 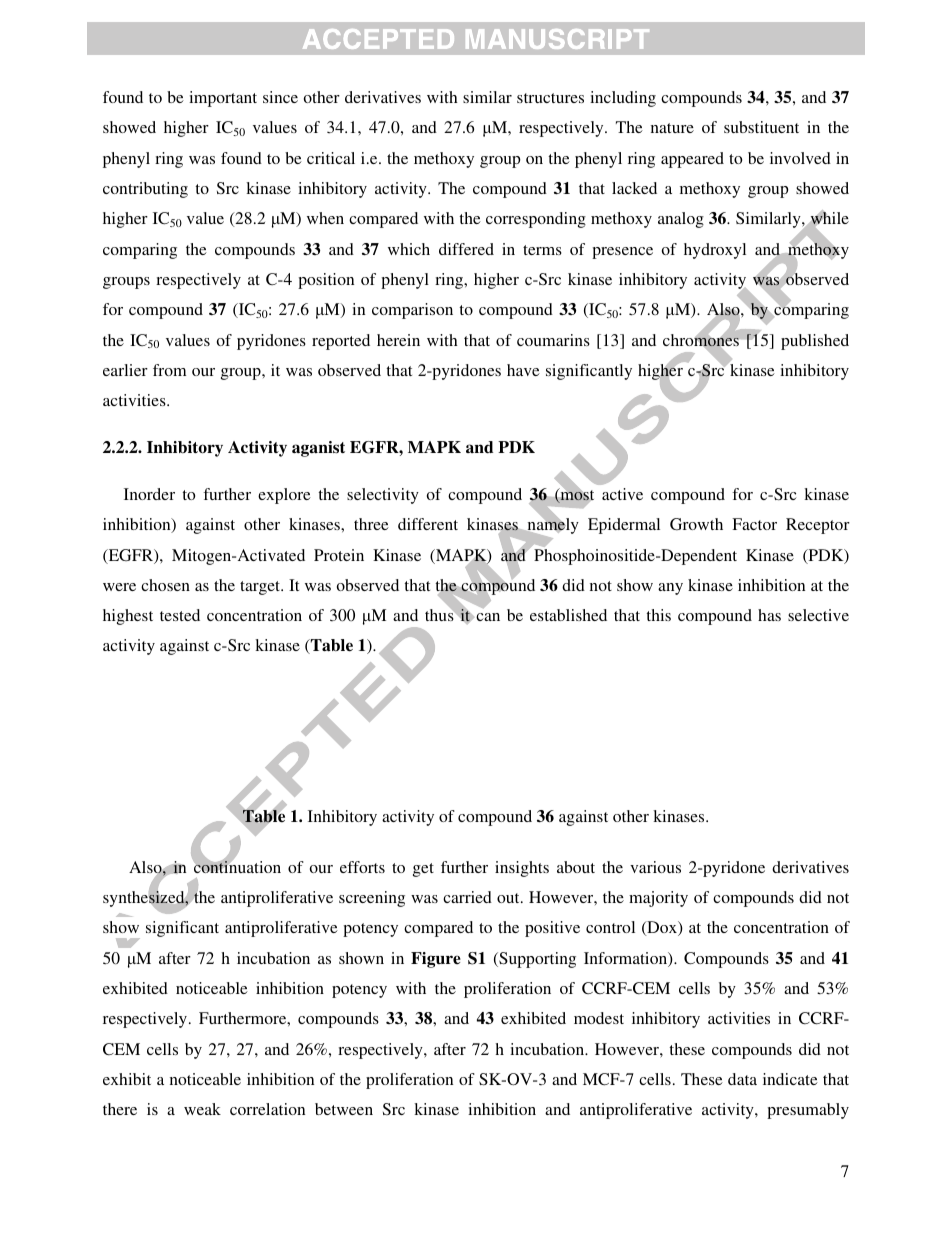 I want to click on has, so click(x=769, y=615).
